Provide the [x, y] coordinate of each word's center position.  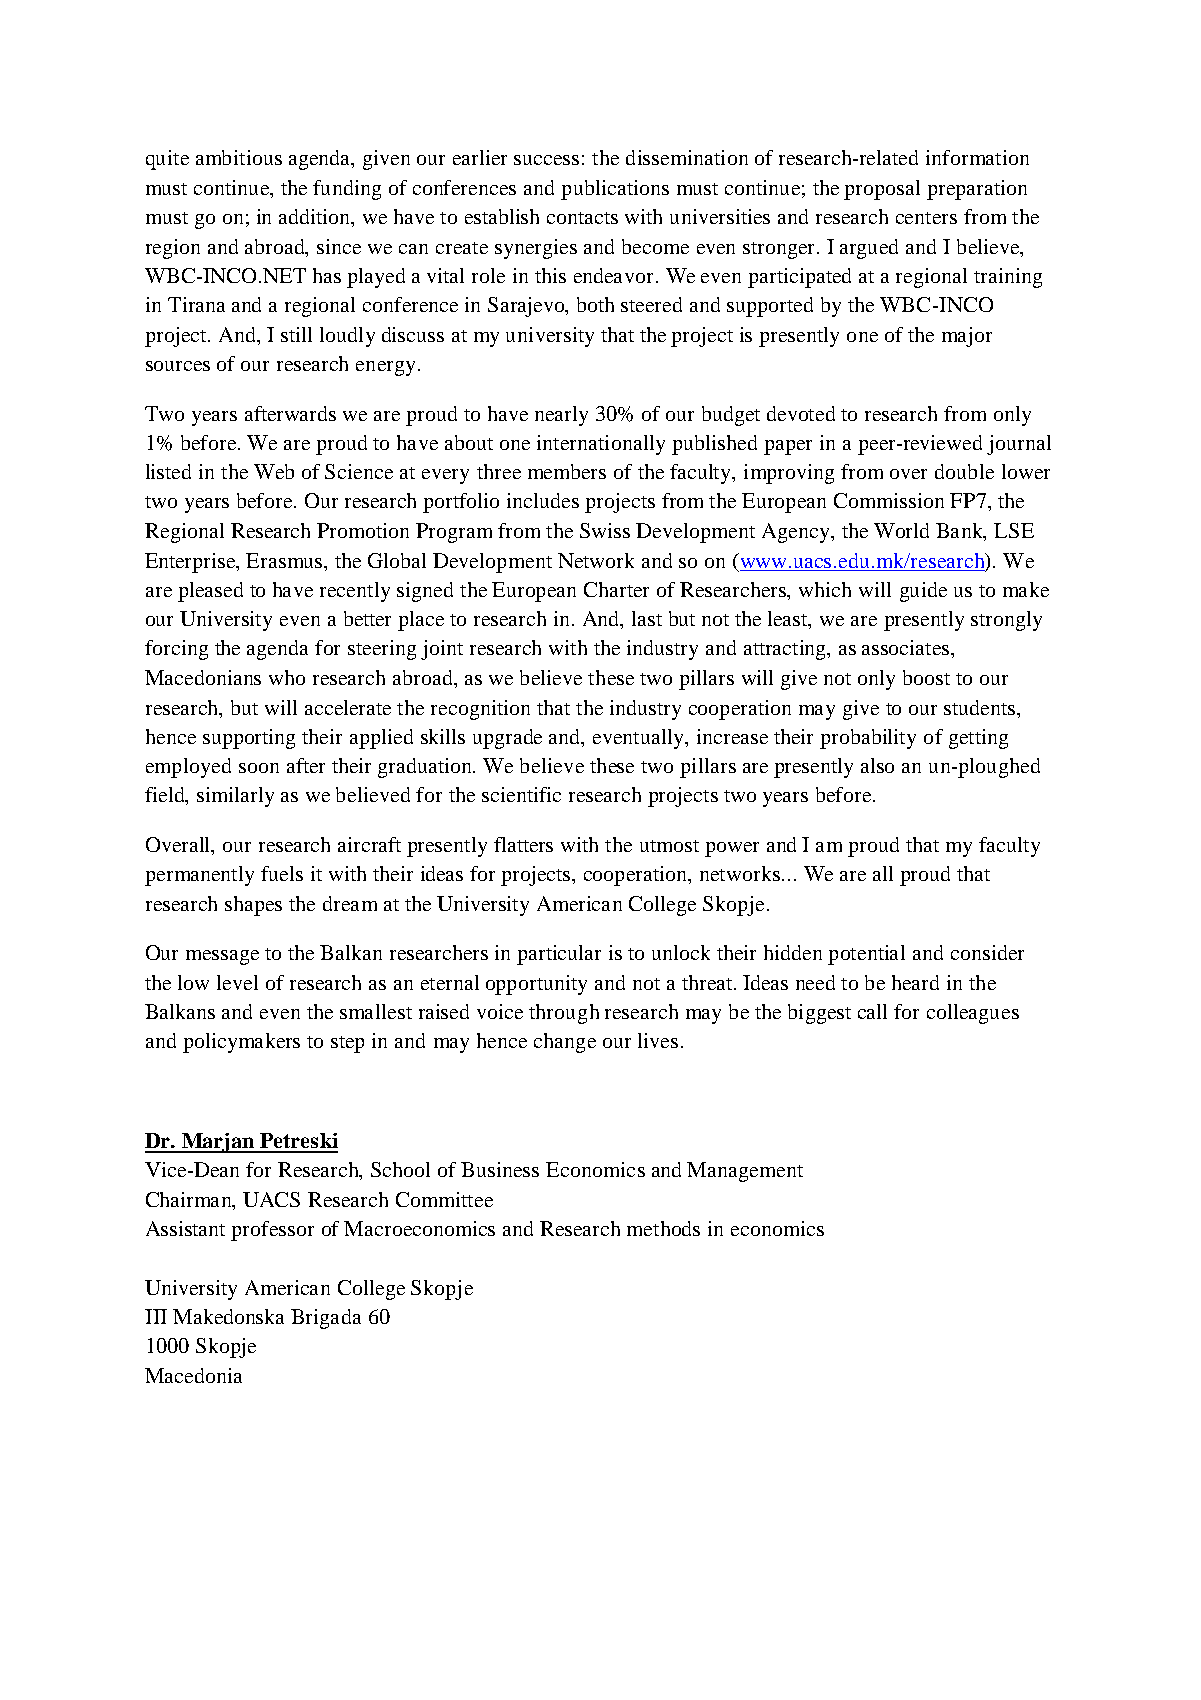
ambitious [239, 157]
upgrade [507, 739]
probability [868, 739]
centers [926, 218]
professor [272, 1231]
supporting [249, 739]
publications [615, 190]
